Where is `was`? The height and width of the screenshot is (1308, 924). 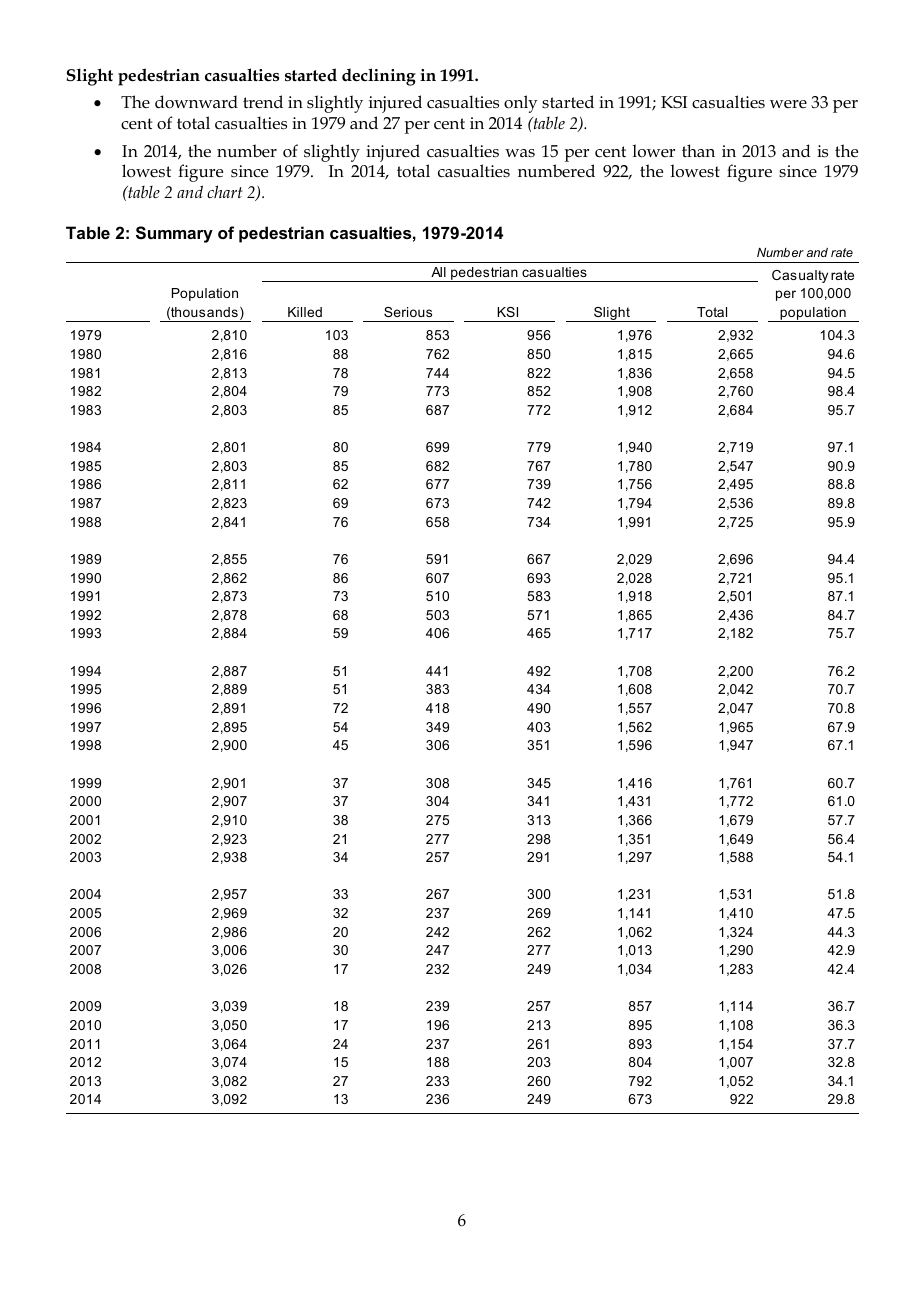
was is located at coordinates (520, 153).
